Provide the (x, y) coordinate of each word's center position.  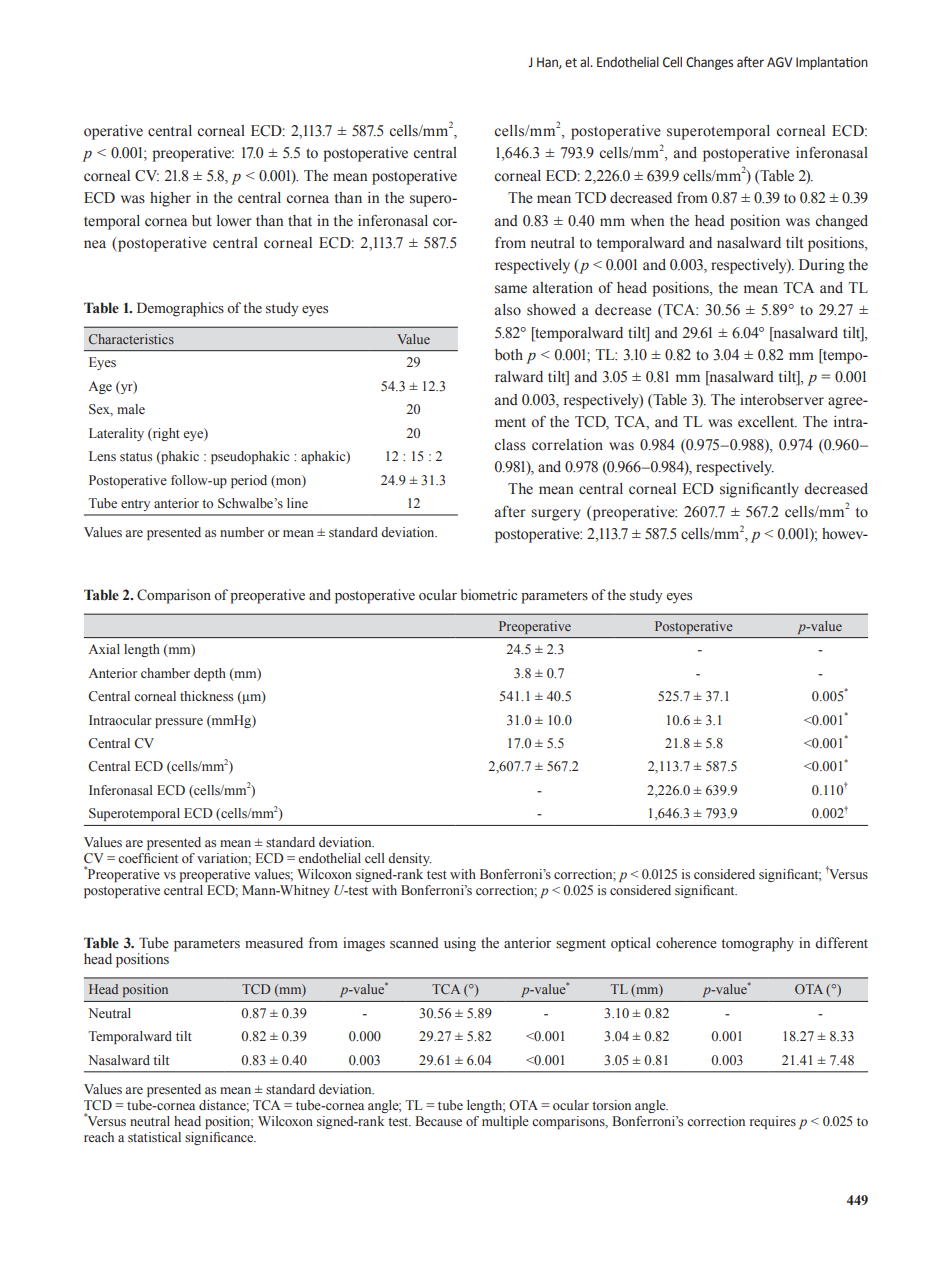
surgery (556, 515)
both (509, 355)
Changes (709, 63)
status (136, 456)
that (300, 220)
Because (438, 1121)
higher (170, 199)
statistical (154, 1137)
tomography (757, 944)
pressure (179, 723)
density (409, 859)
